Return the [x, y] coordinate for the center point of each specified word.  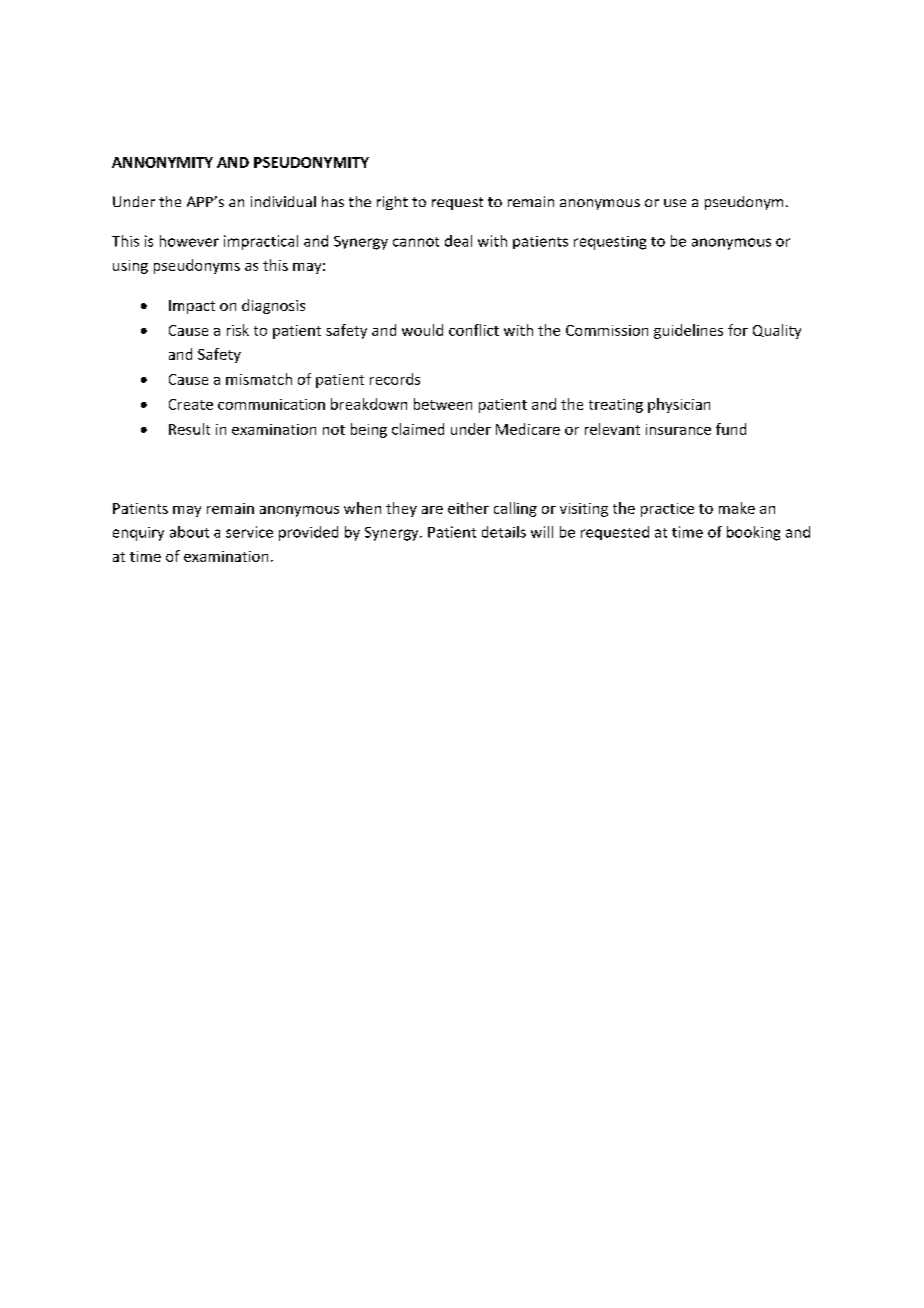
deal [458, 241]
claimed [418, 429]
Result [189, 429]
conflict [474, 330]
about [189, 532]
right [392, 203]
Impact [192, 307]
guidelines [688, 331]
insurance [678, 429]
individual [283, 201]
